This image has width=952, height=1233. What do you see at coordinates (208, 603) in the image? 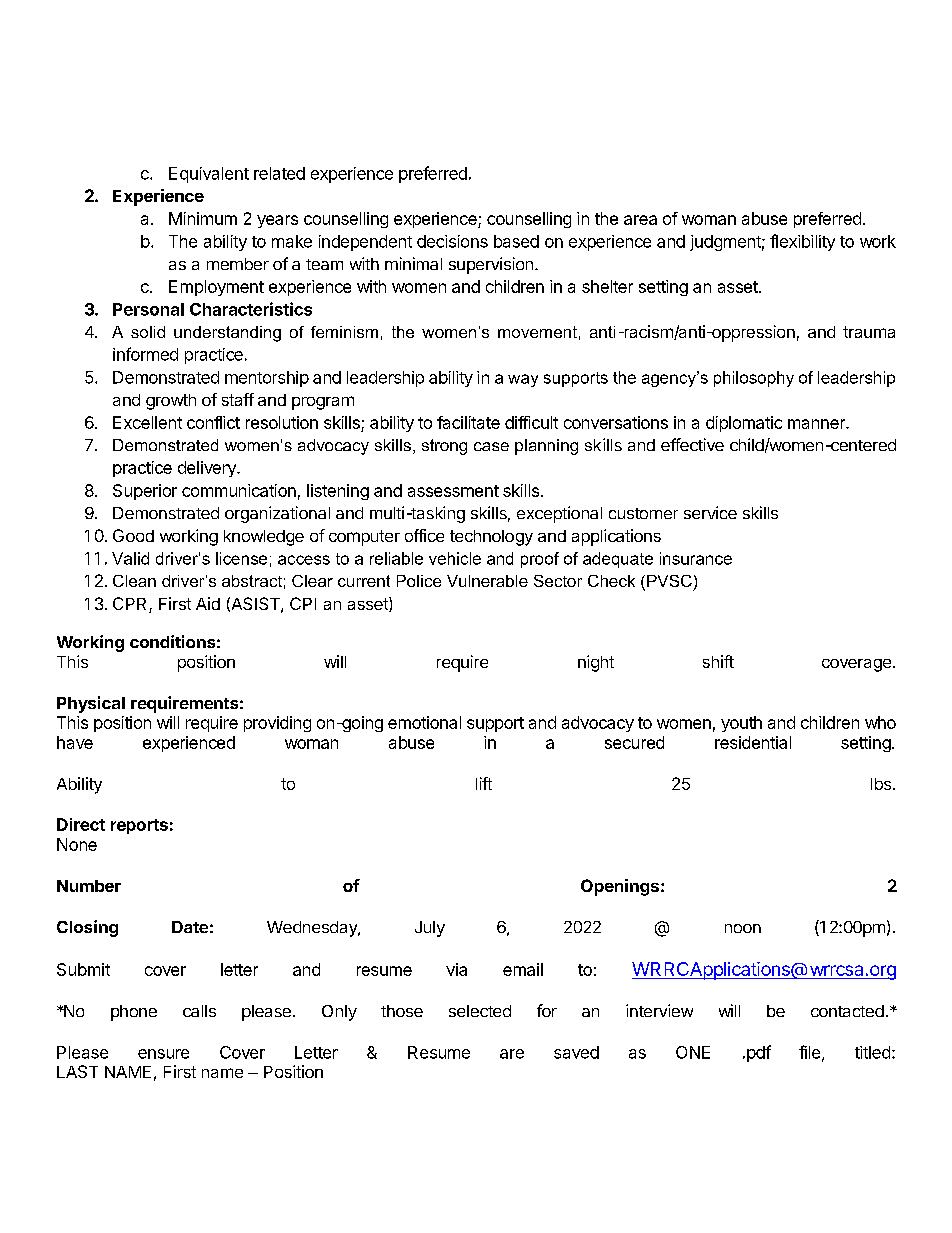
I see `Aid` at bounding box center [208, 603].
